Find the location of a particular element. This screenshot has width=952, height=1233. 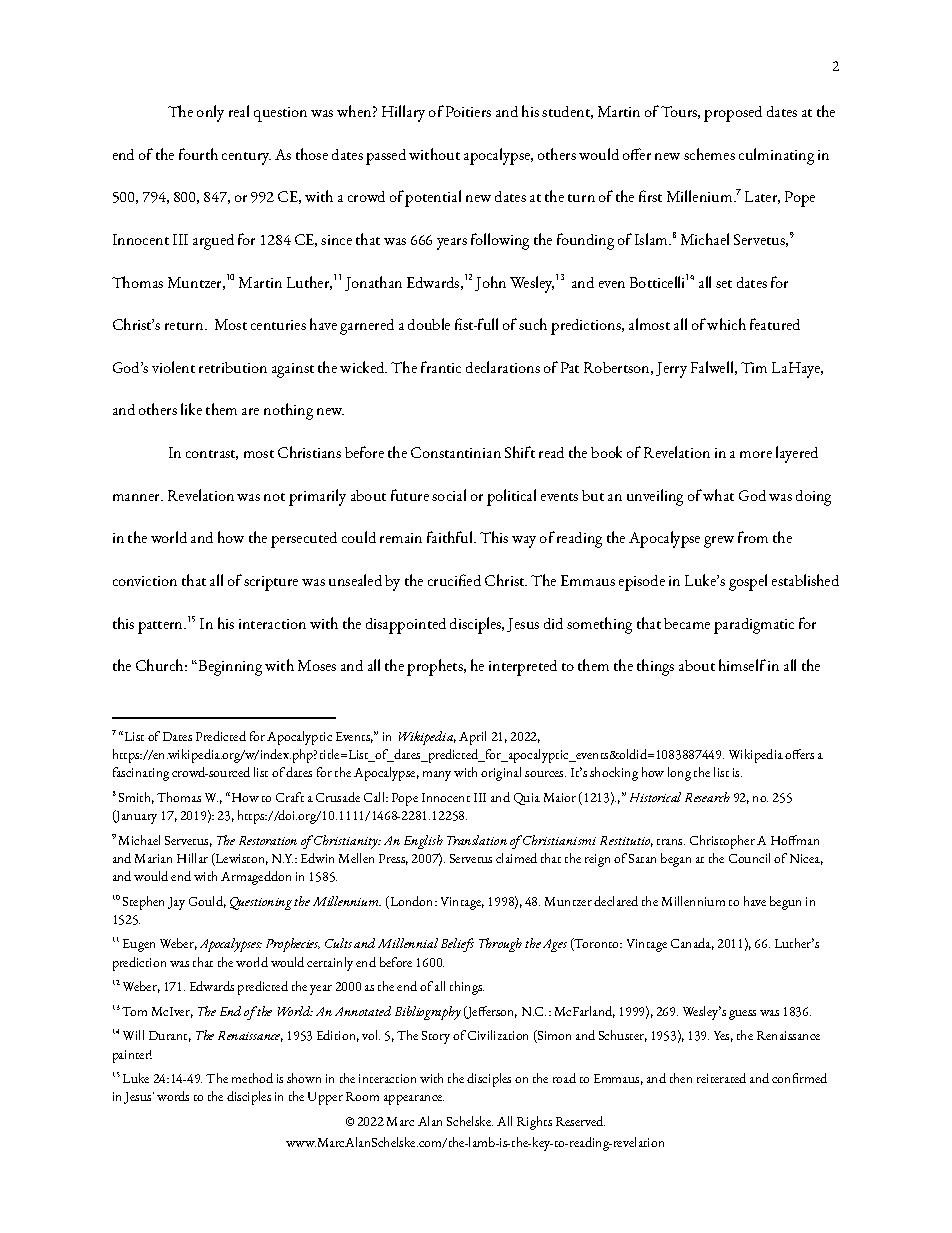

retribution is located at coordinates (233, 367).
